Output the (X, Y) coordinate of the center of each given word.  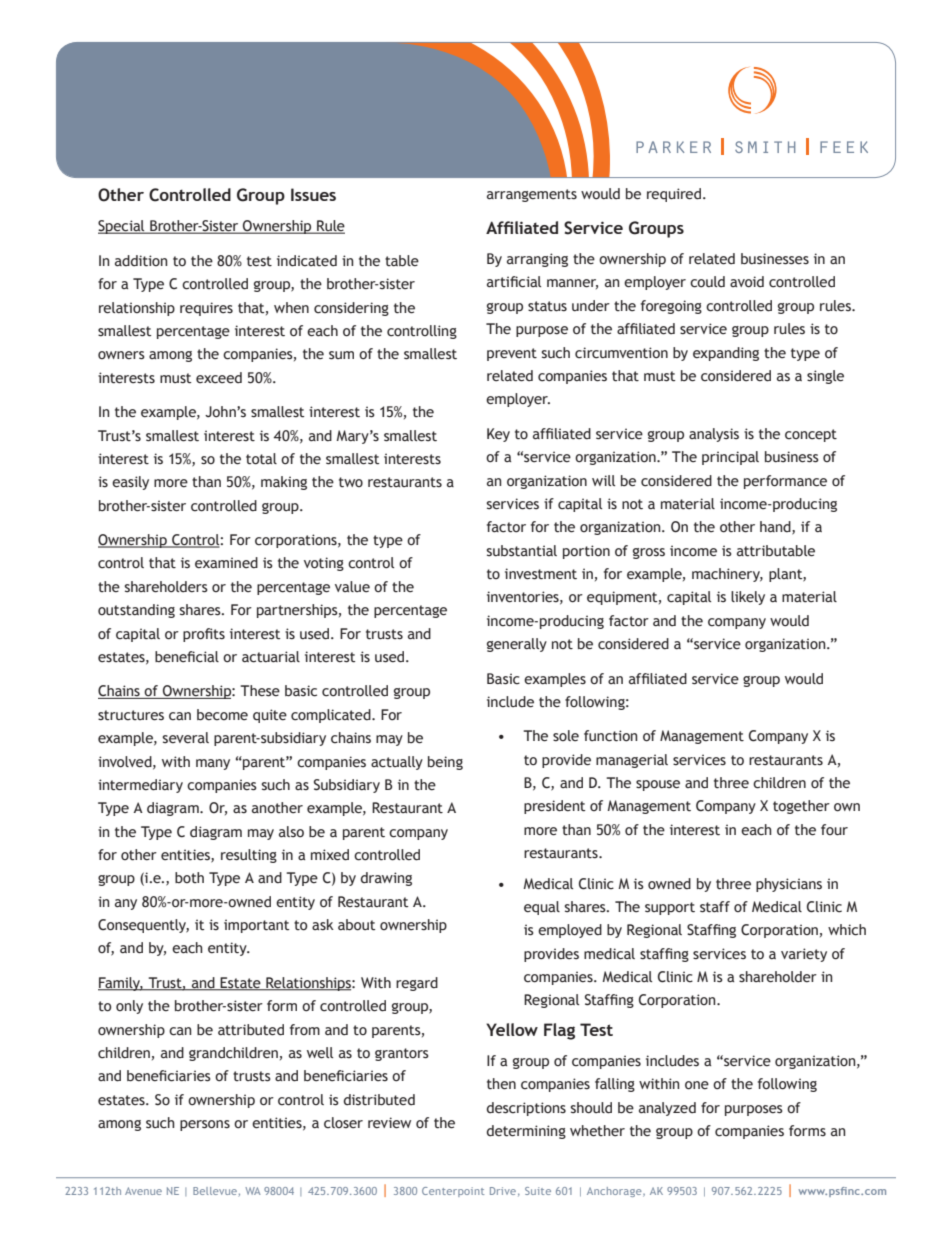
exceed (219, 378)
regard (417, 984)
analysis (714, 435)
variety (804, 955)
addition (141, 261)
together (801, 807)
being (445, 763)
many (213, 764)
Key (498, 435)
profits (204, 635)
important (256, 926)
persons (205, 1125)
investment (541, 574)
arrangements (532, 195)
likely (748, 598)
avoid (747, 282)
